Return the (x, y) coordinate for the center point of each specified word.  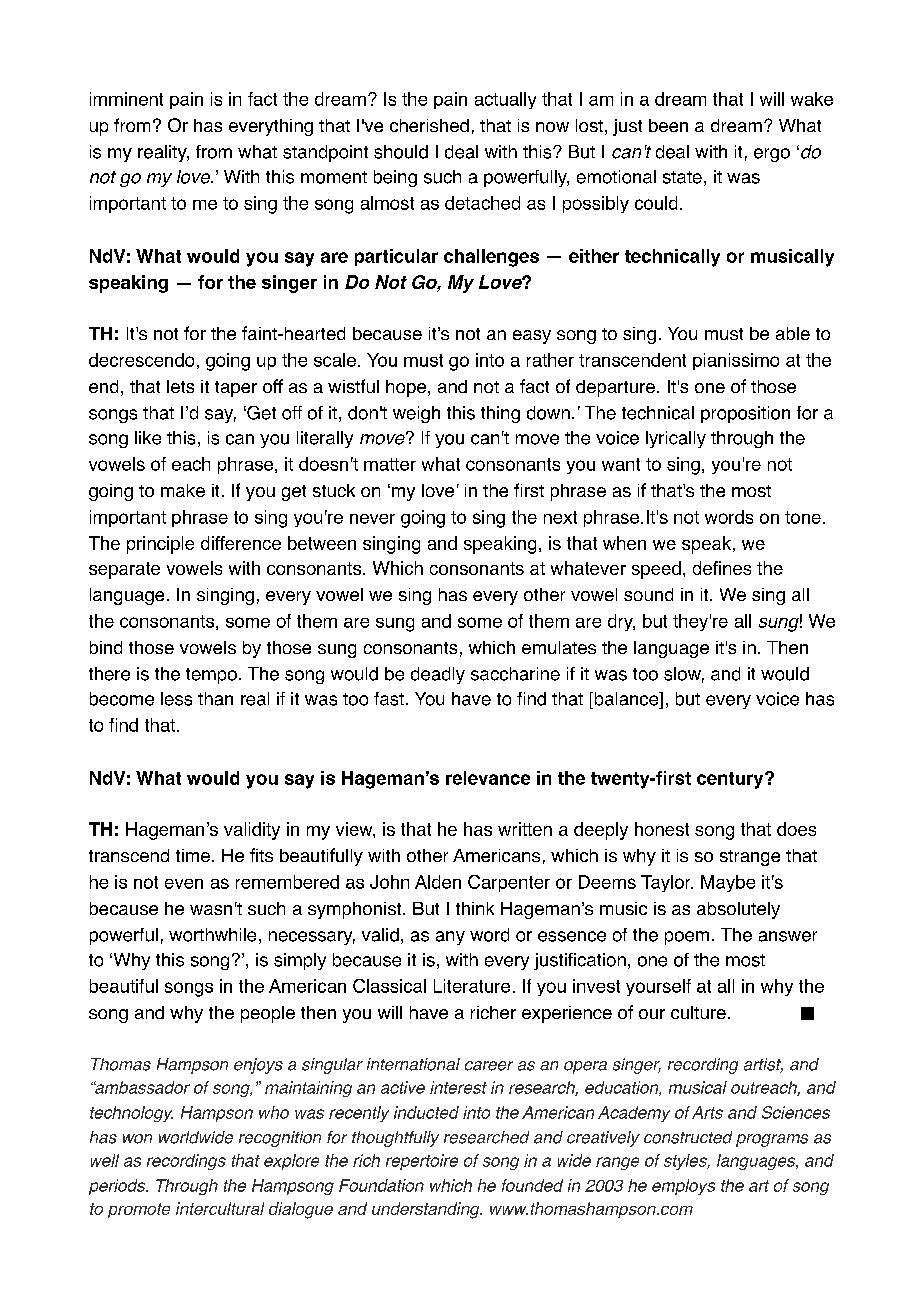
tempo (211, 676)
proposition (745, 414)
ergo (772, 155)
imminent (126, 99)
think (475, 908)
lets (180, 386)
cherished (429, 125)
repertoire (422, 1162)
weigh (416, 414)
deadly (438, 675)
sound (648, 594)
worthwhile (212, 935)
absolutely (738, 910)
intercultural (220, 1208)
